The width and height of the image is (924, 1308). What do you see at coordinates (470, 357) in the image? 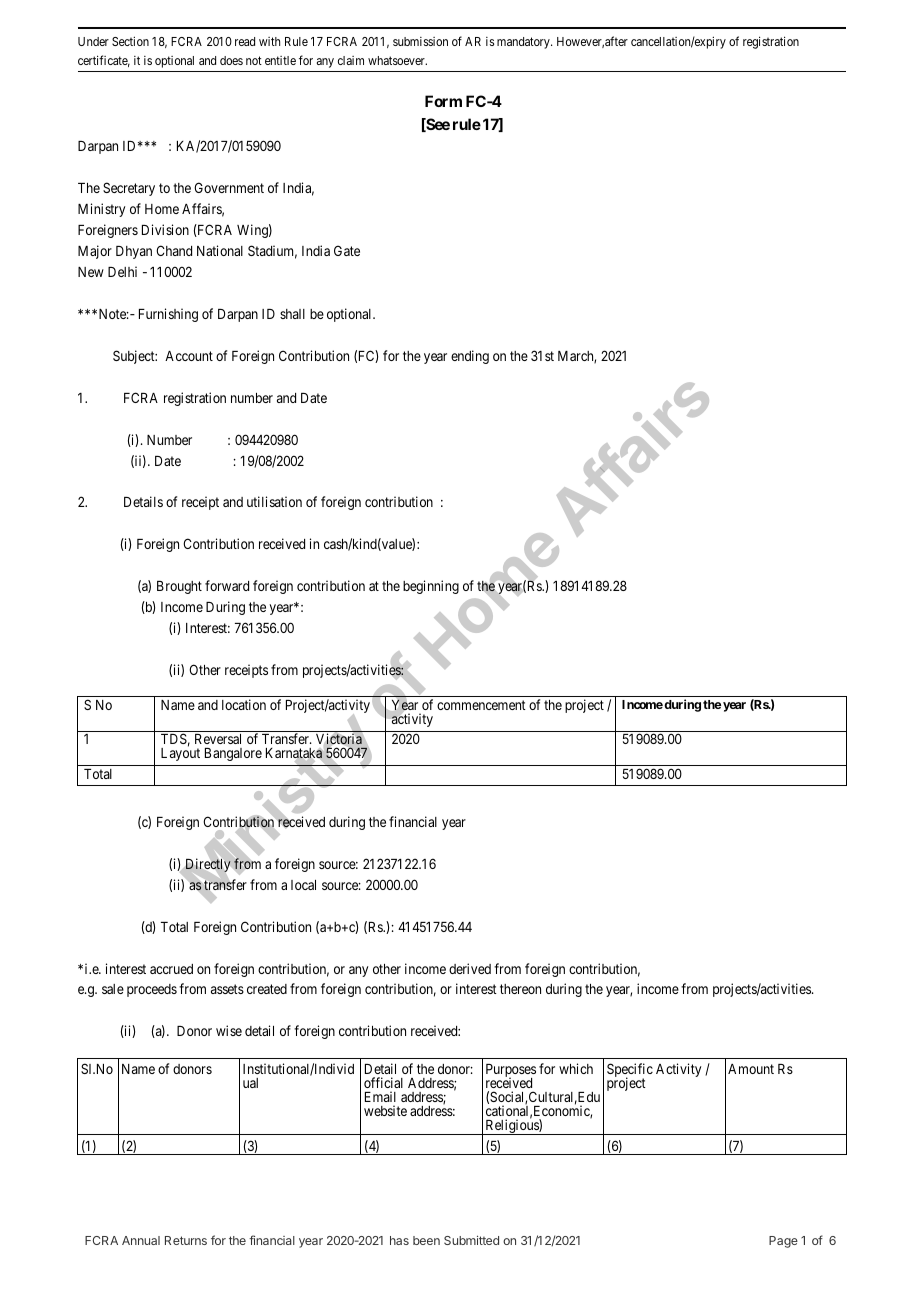
I see `ending` at bounding box center [470, 357].
